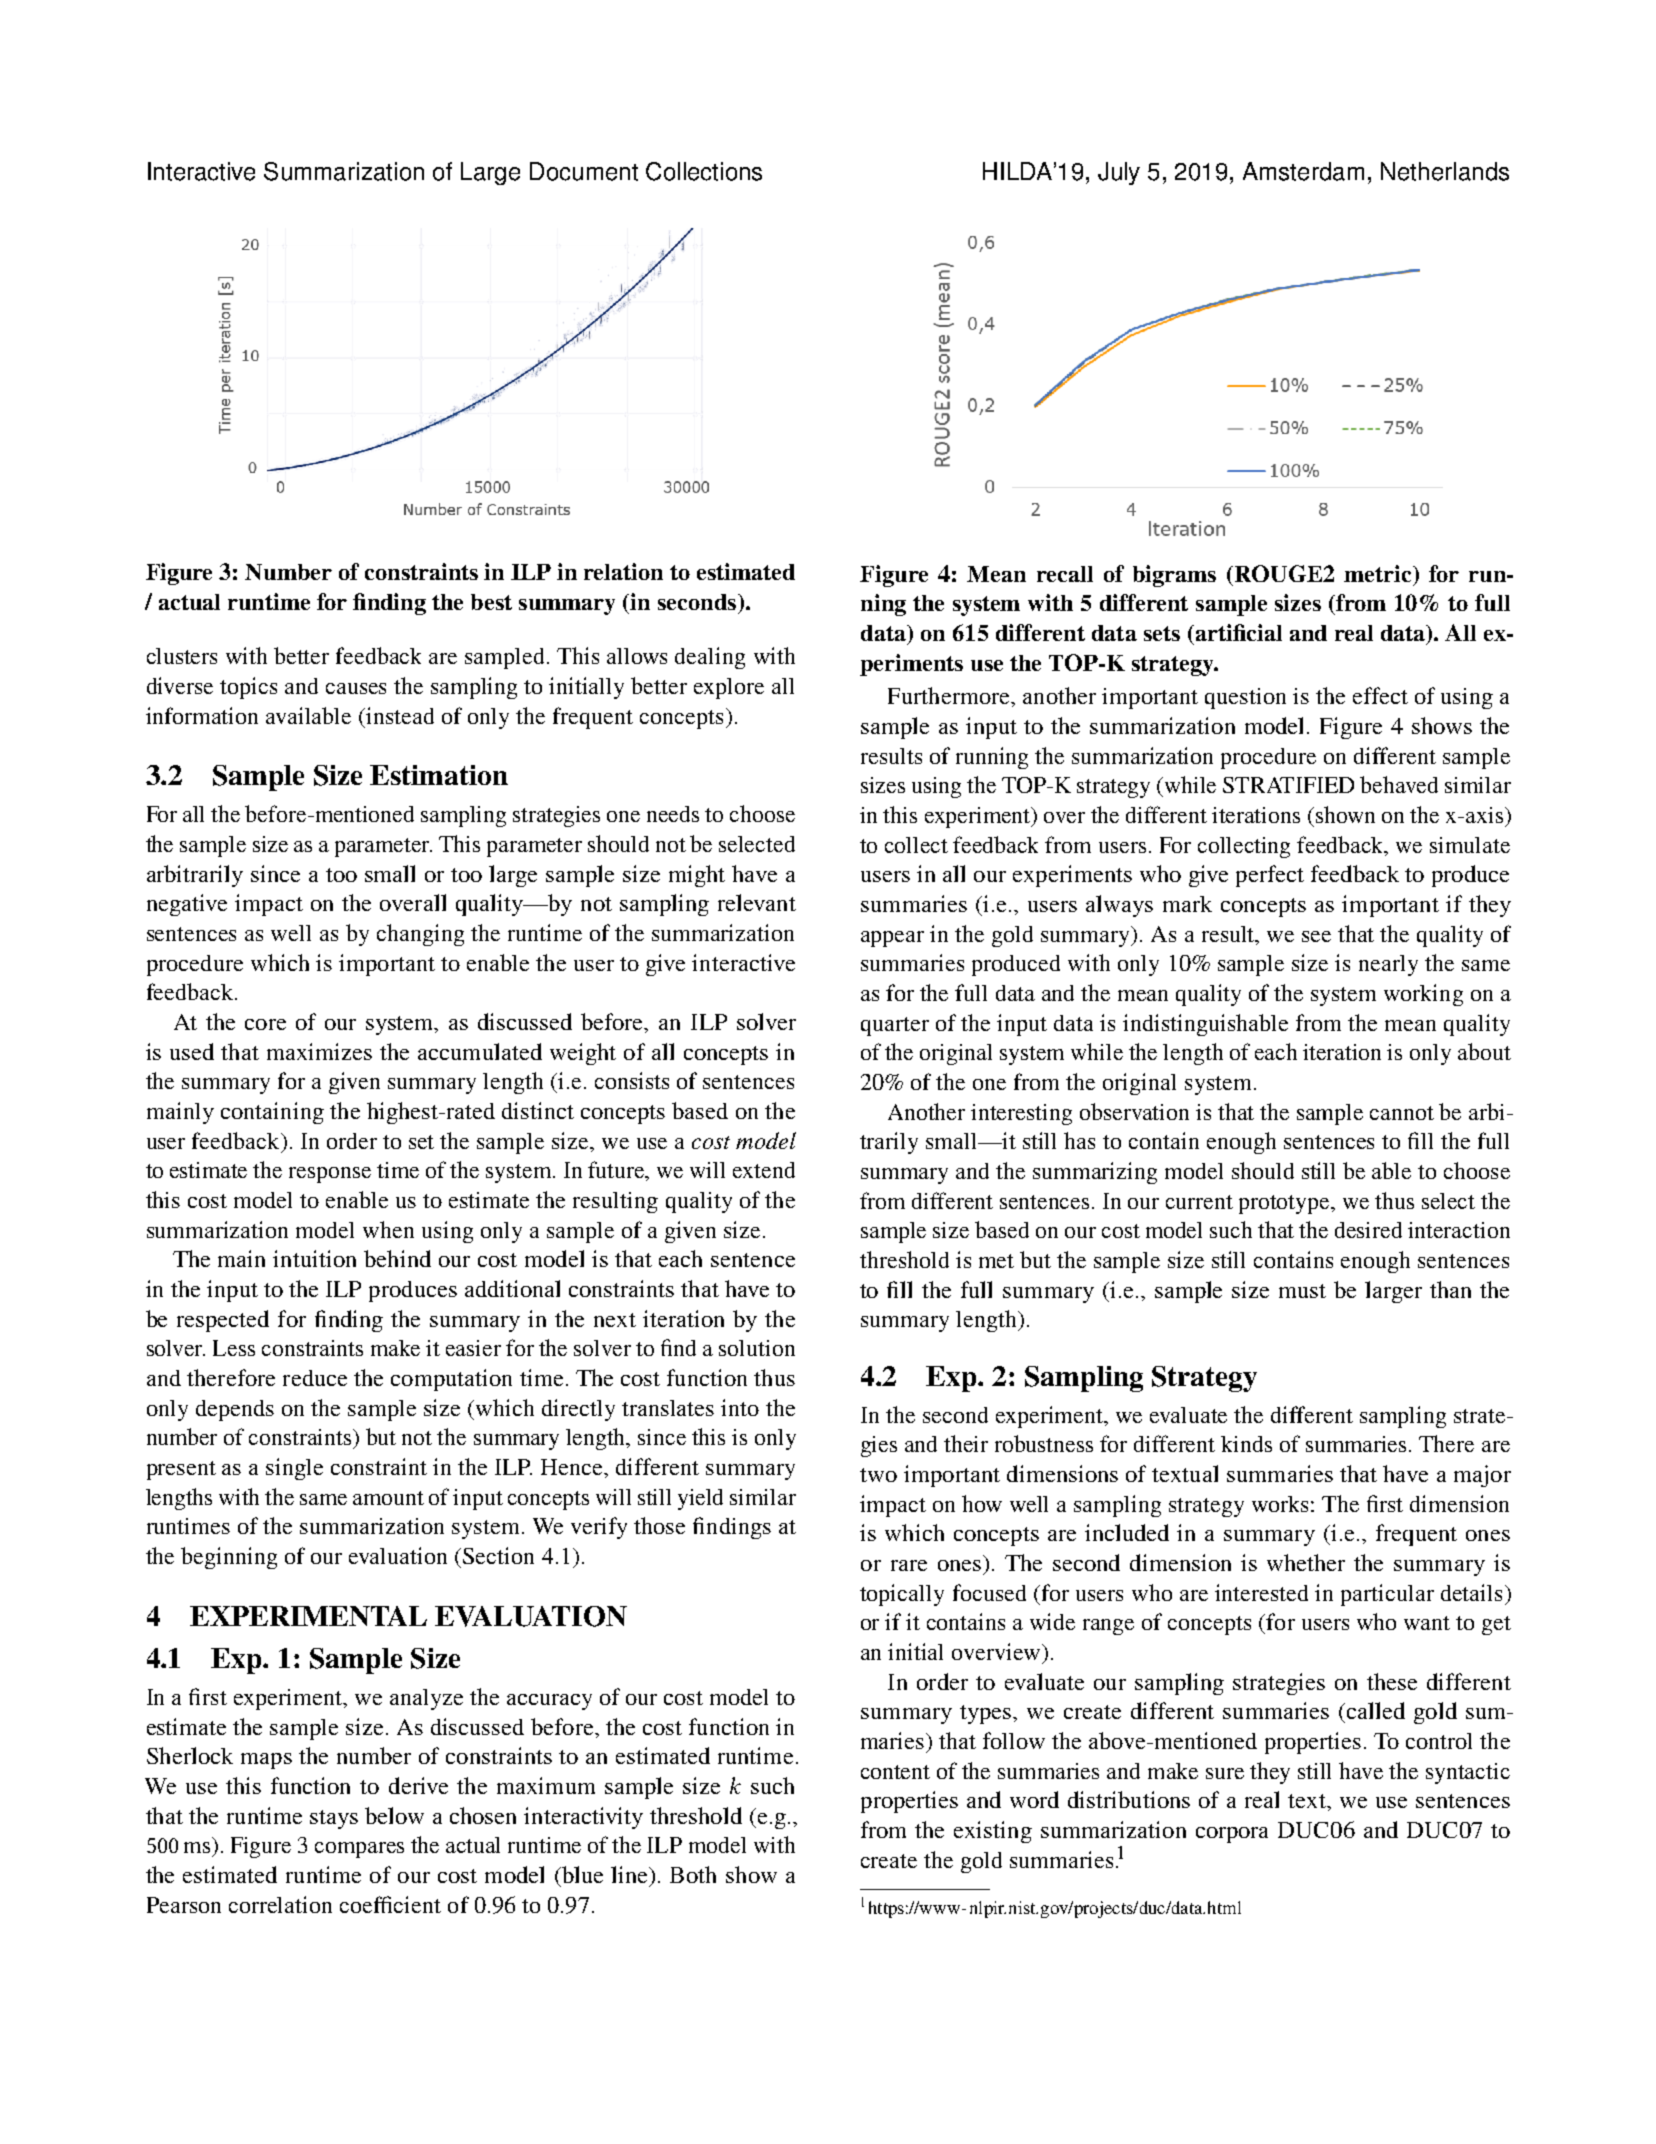 The height and width of the image is (2144, 1656). I want to click on Furthermore, so click(950, 695).
